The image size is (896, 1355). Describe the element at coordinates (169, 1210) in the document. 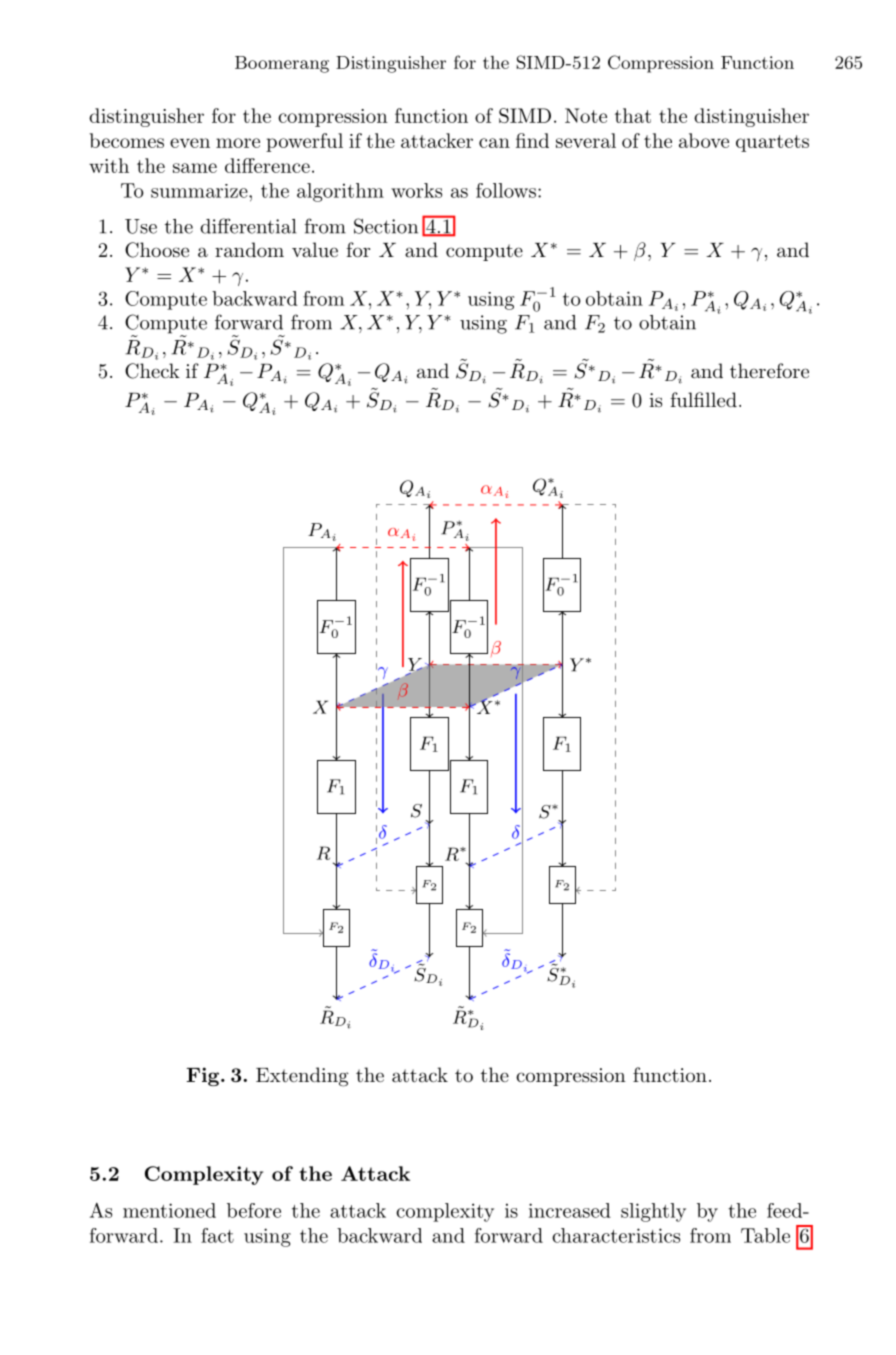

I see `mentioned` at that location.
